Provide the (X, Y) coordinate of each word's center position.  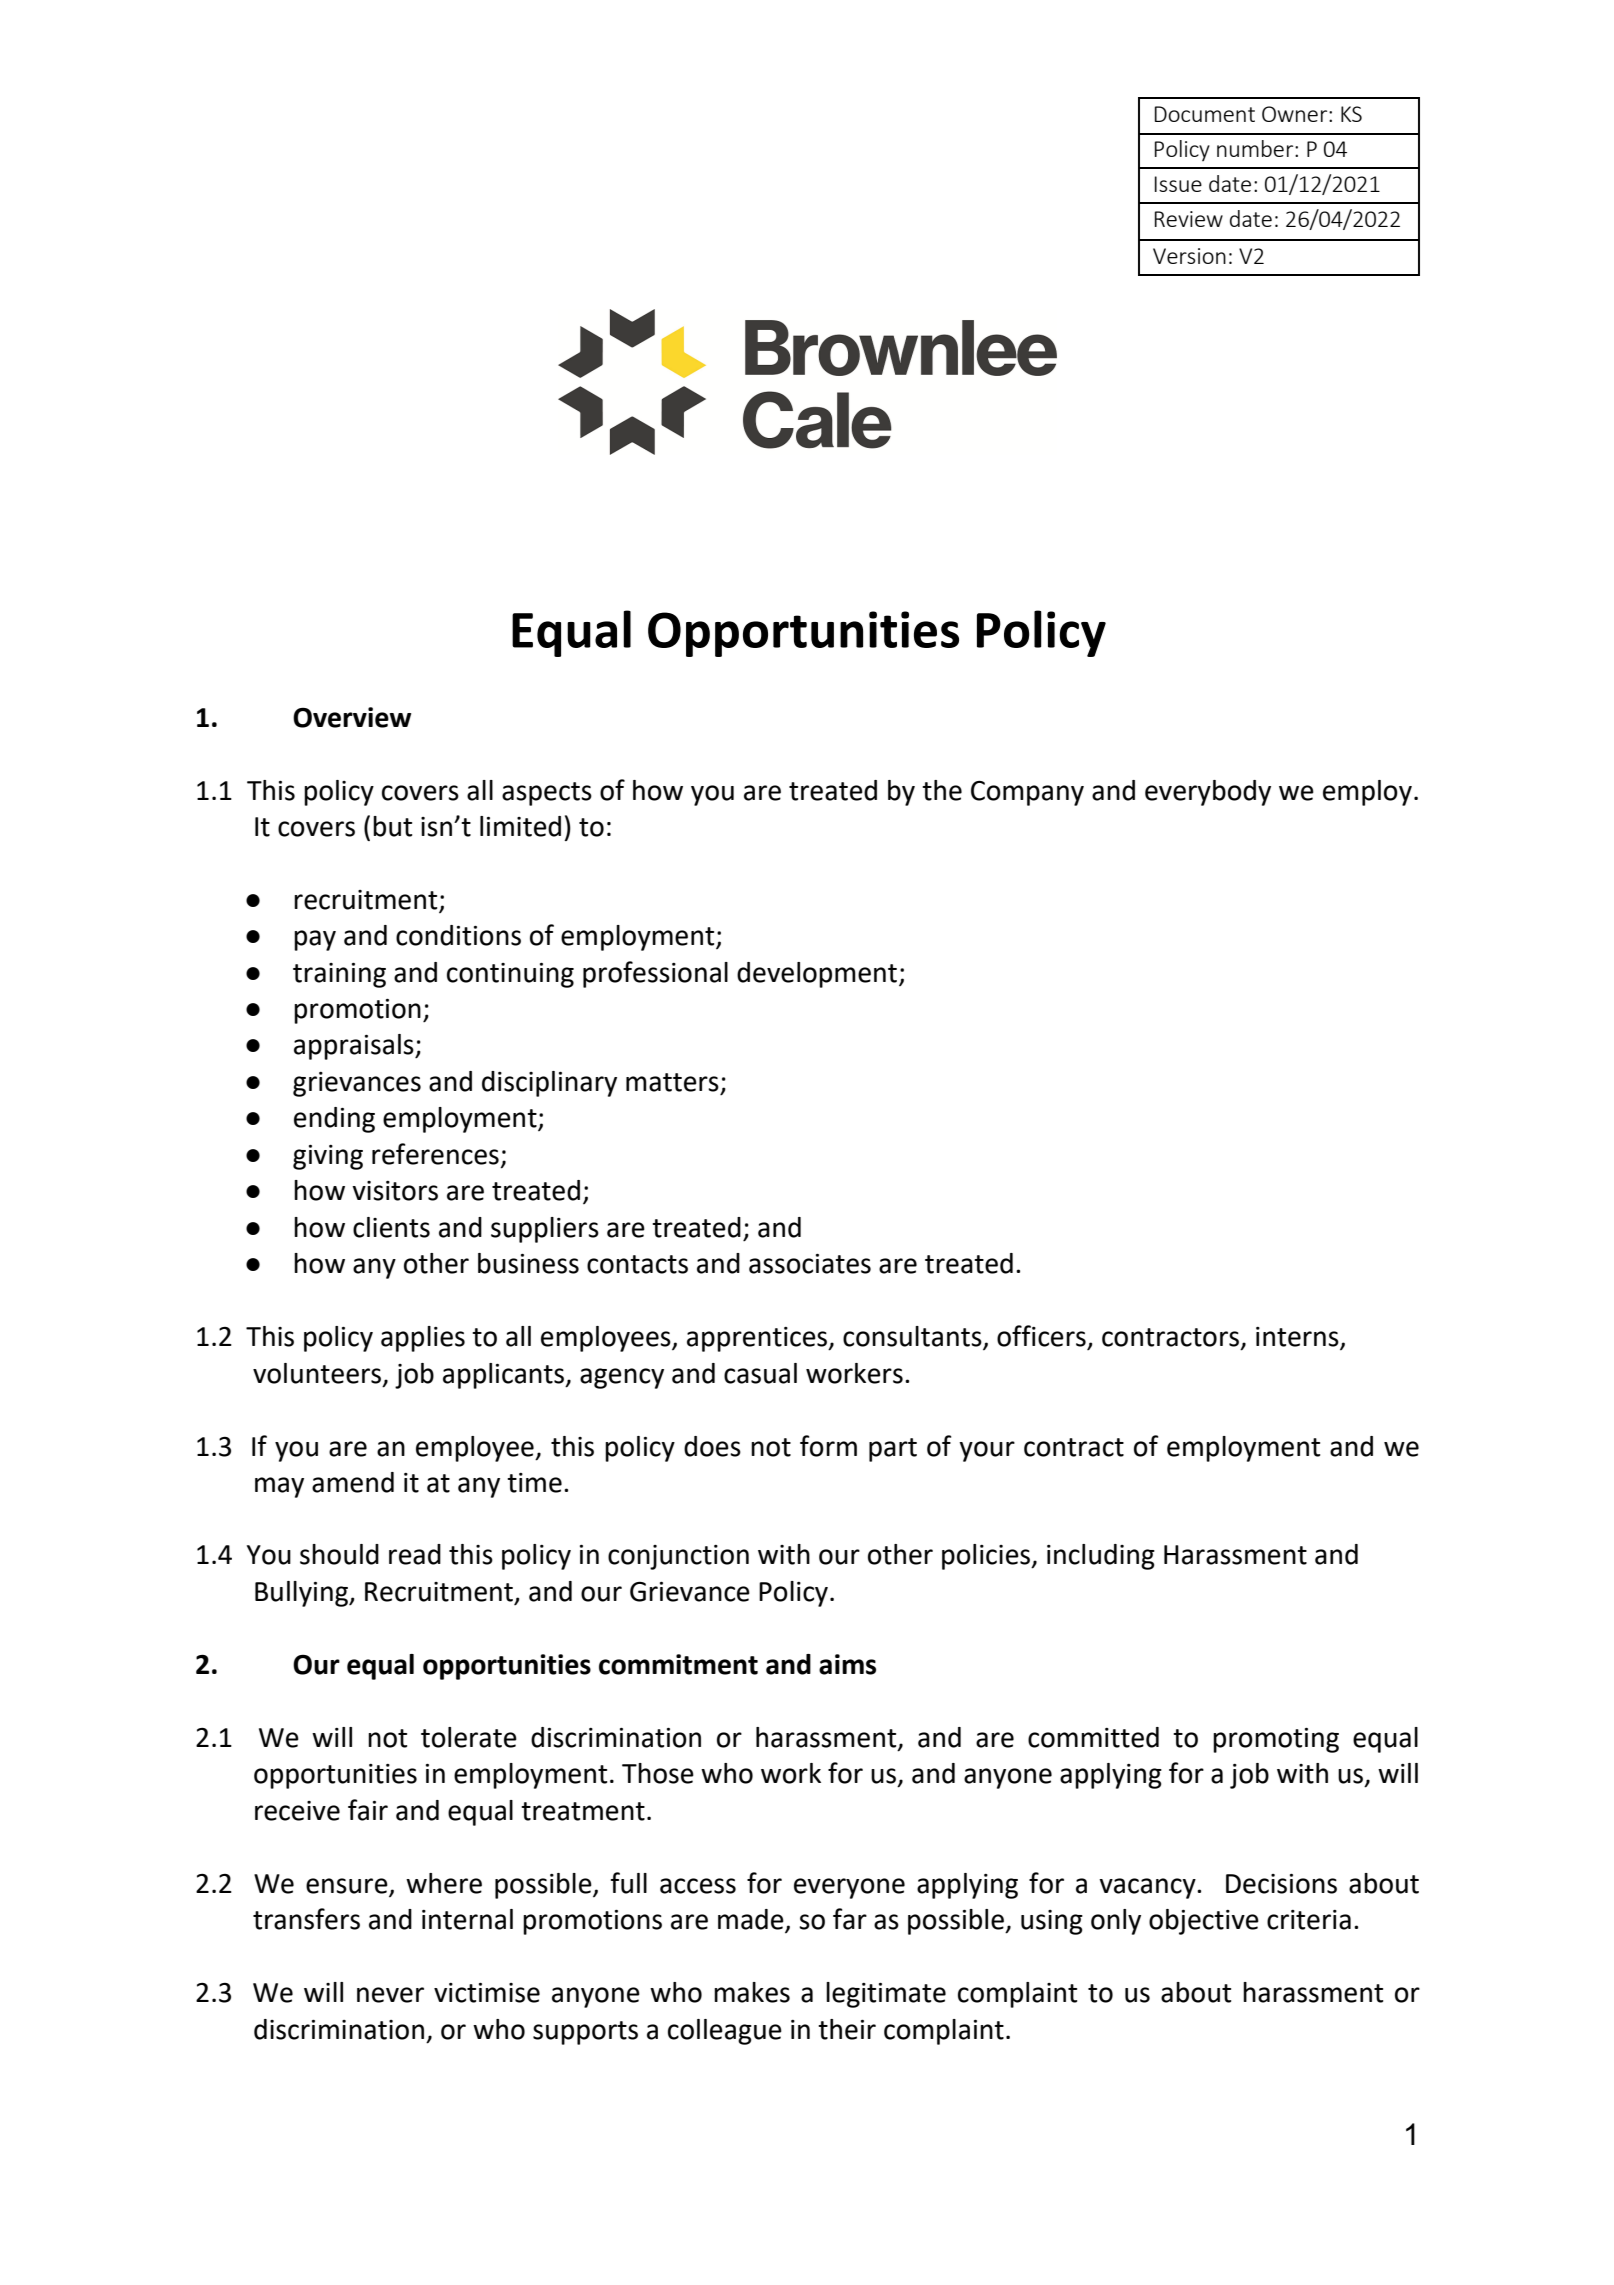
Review (1189, 219)
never (390, 1995)
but (392, 826)
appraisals (355, 1047)
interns (1298, 1338)
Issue (1178, 184)
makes (752, 1992)
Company (1027, 793)
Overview (352, 717)
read (415, 1554)
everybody (1208, 793)
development (818, 975)
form (828, 1446)
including (1101, 1557)
